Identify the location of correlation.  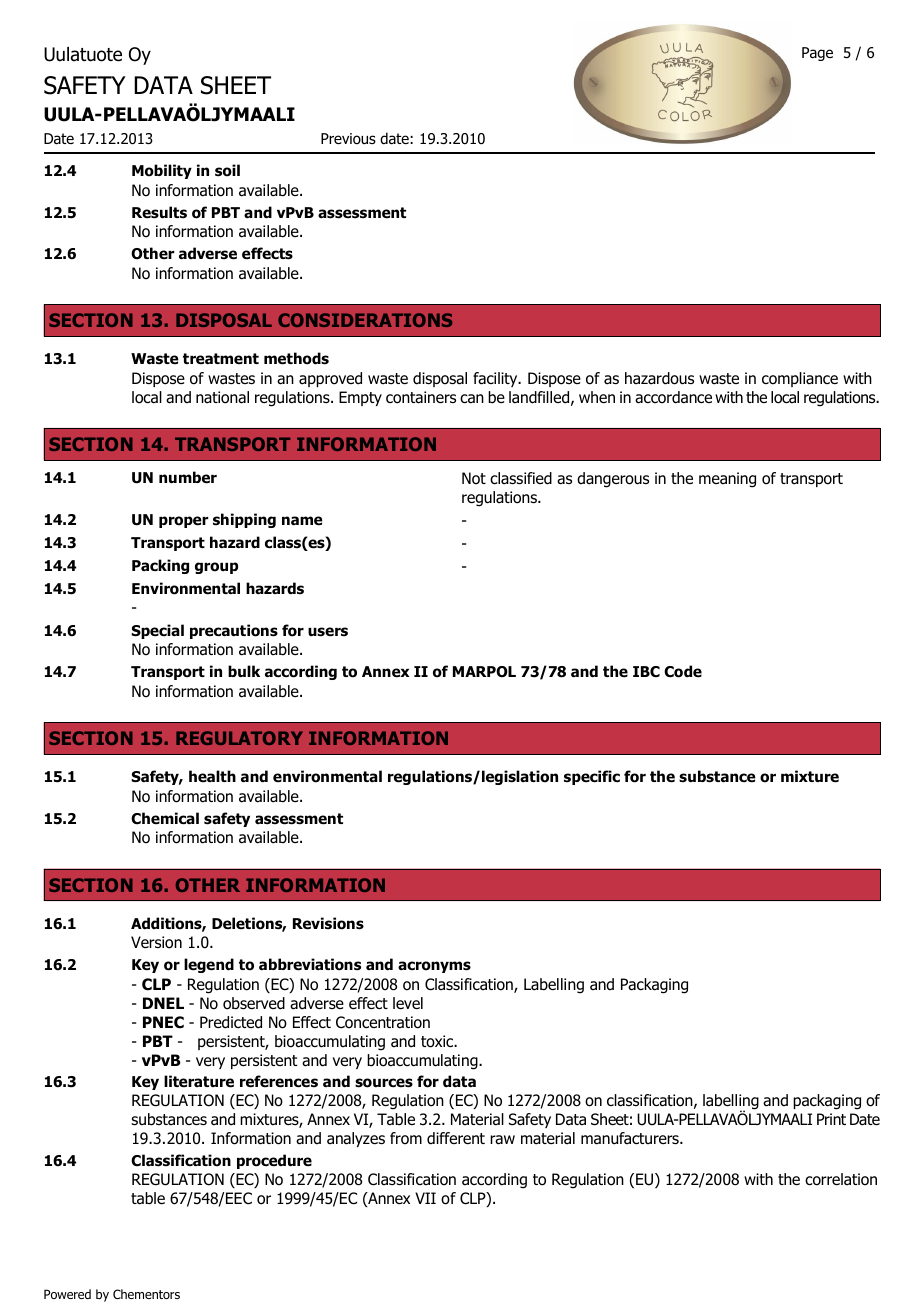
(841, 1179).
